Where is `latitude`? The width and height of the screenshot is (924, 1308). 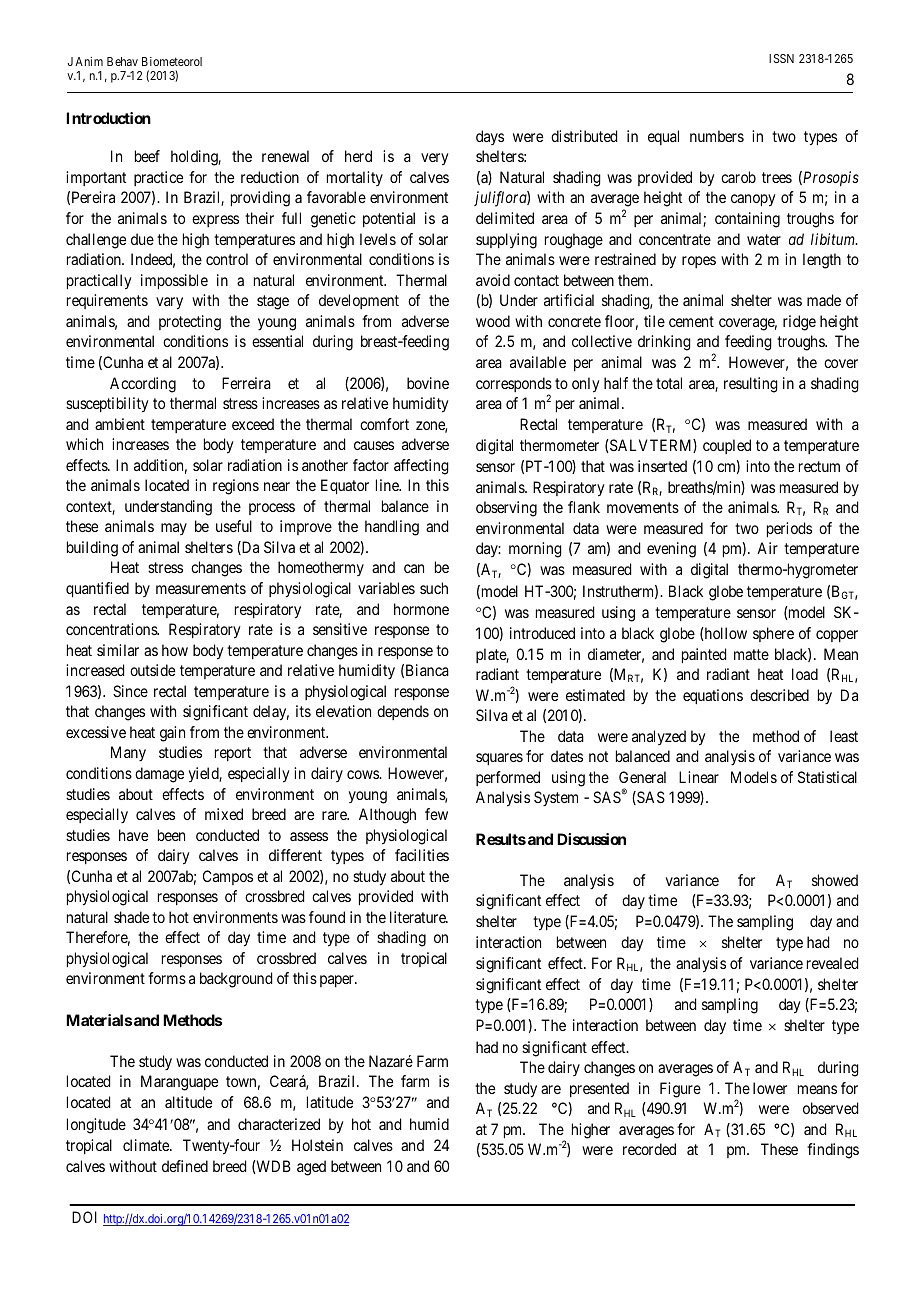 latitude is located at coordinates (330, 1102).
